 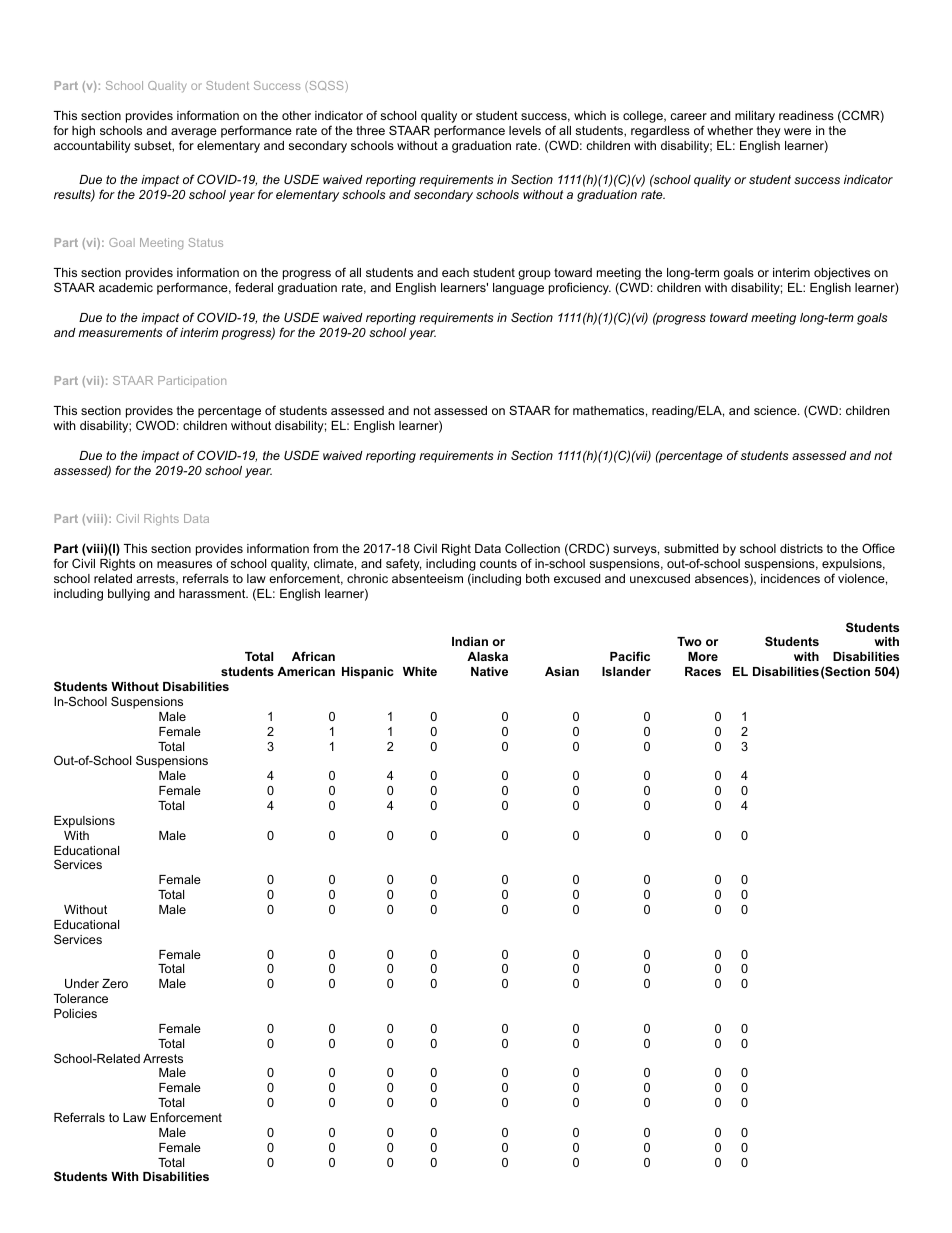 I want to click on levels, so click(x=525, y=130).
